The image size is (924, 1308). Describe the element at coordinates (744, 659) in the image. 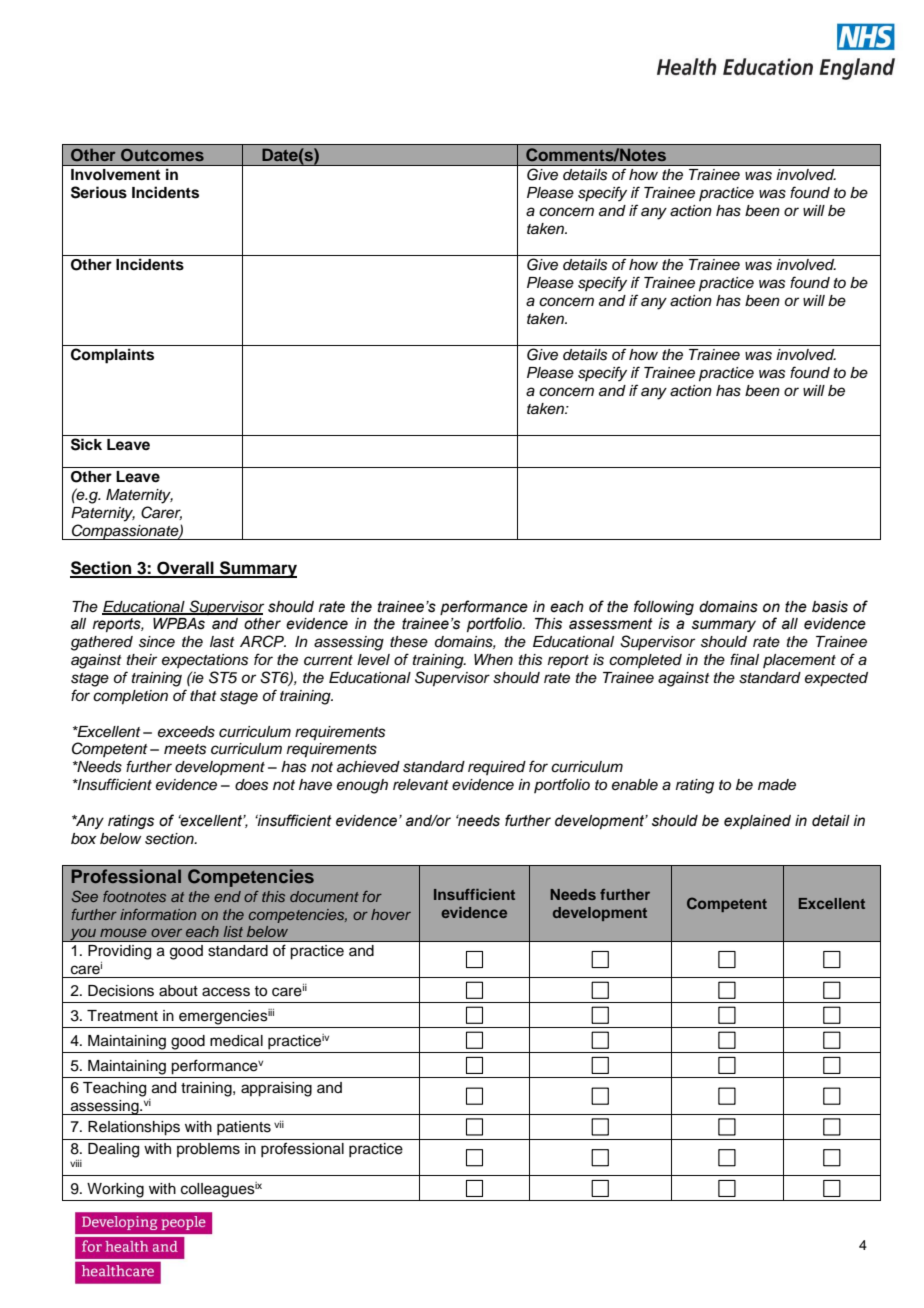

I see `final` at that location.
